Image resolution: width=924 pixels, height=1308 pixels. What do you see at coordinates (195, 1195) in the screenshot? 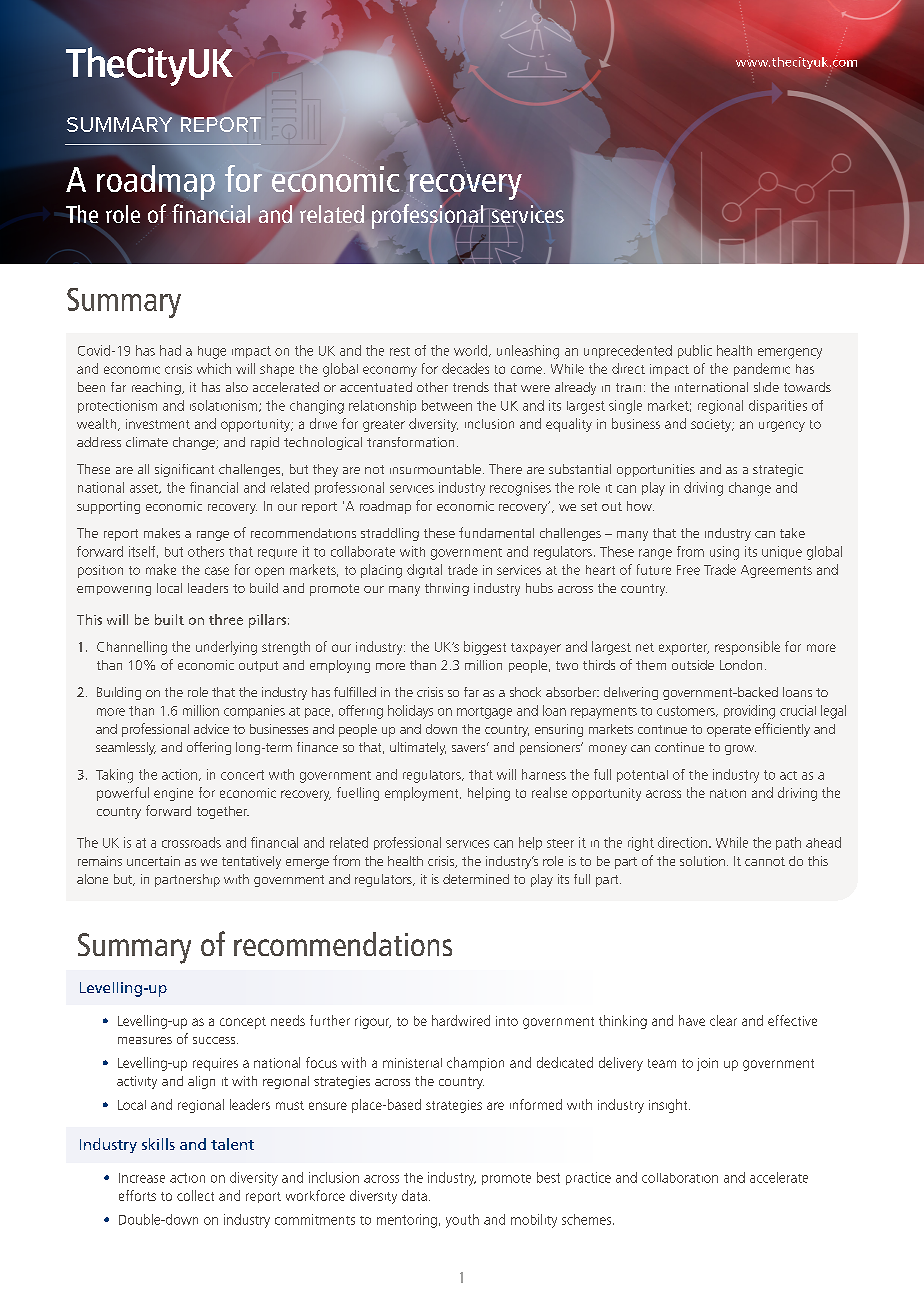
I see `collect` at bounding box center [195, 1195].
